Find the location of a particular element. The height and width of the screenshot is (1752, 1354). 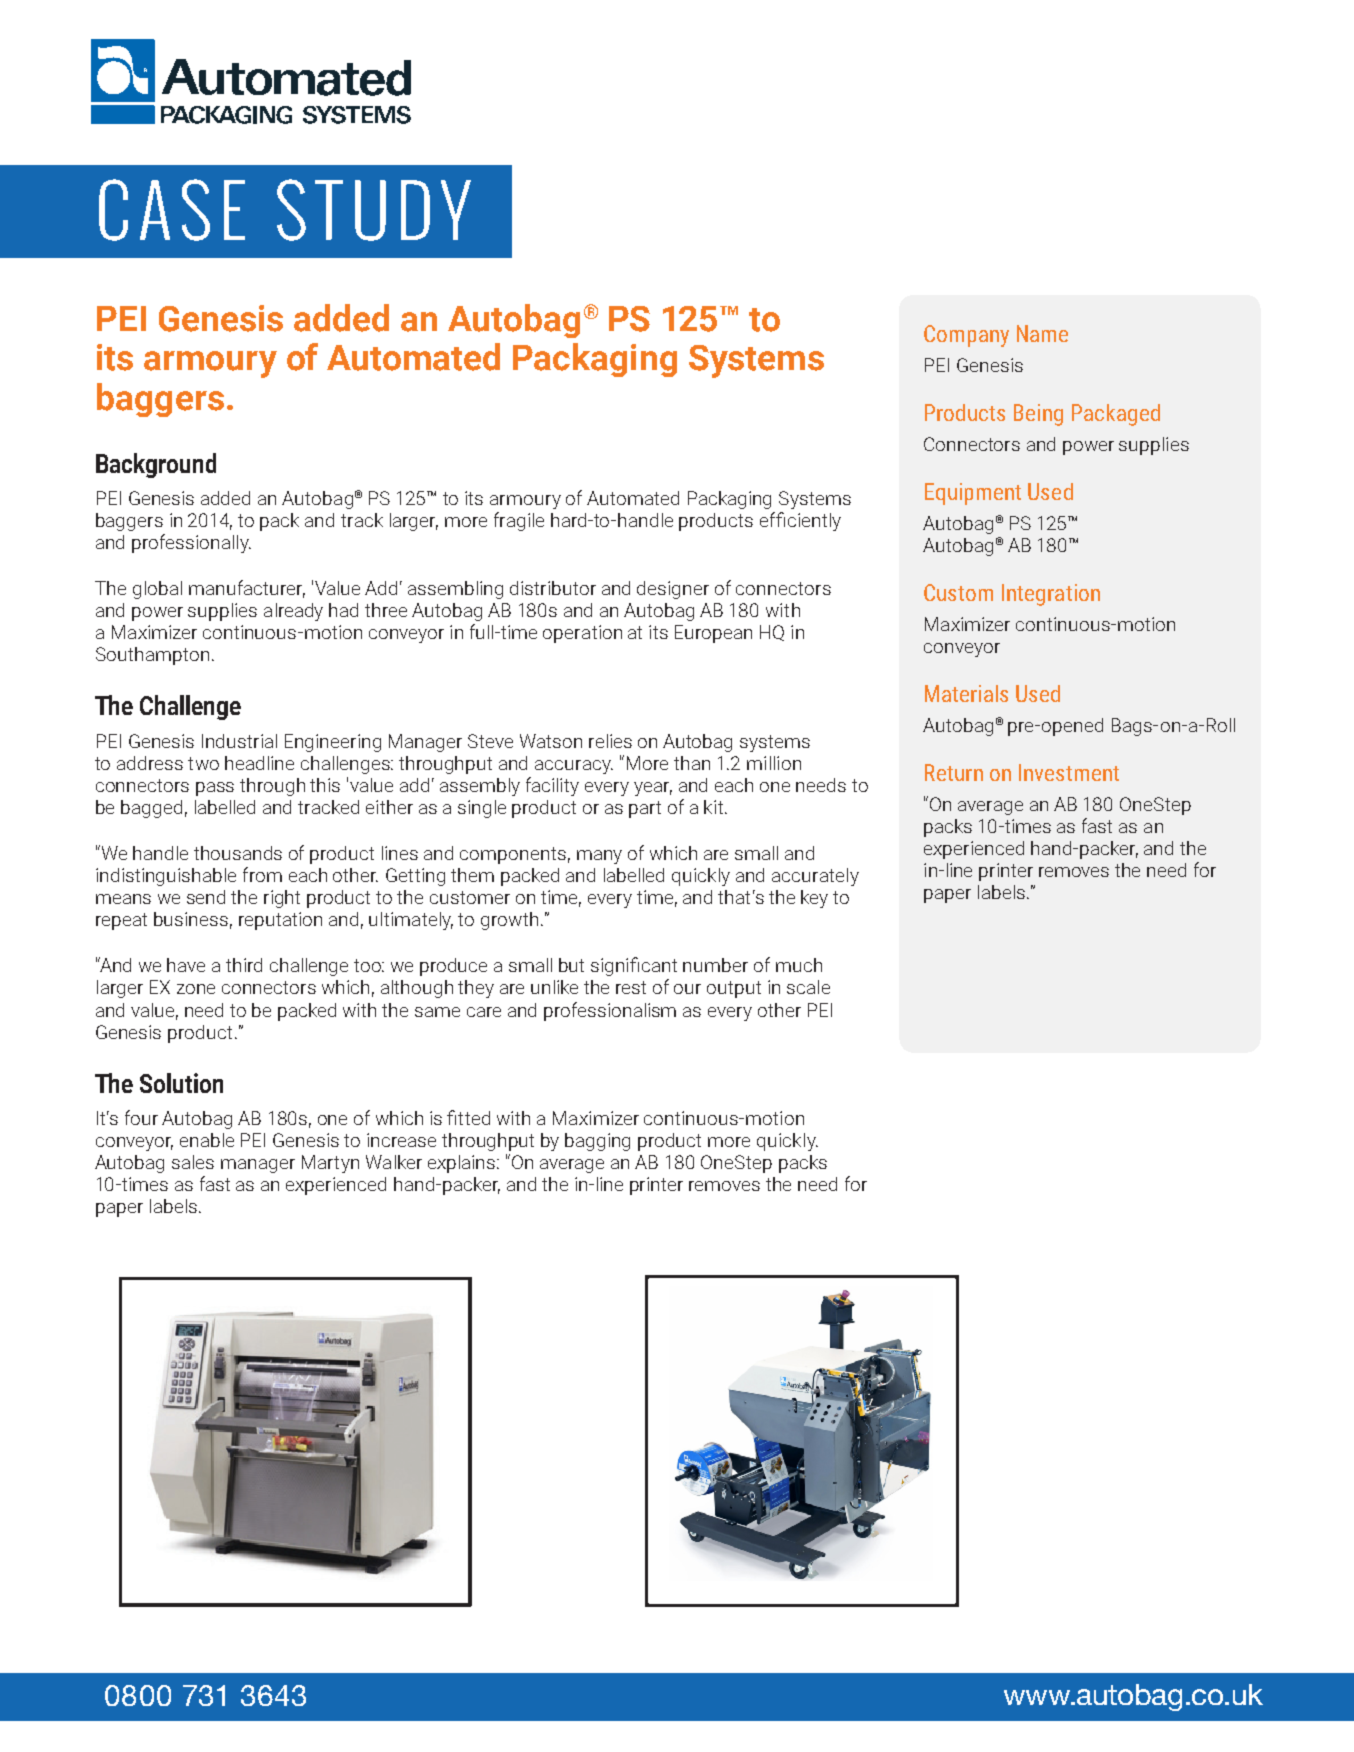

Industrial is located at coordinates (239, 741).
